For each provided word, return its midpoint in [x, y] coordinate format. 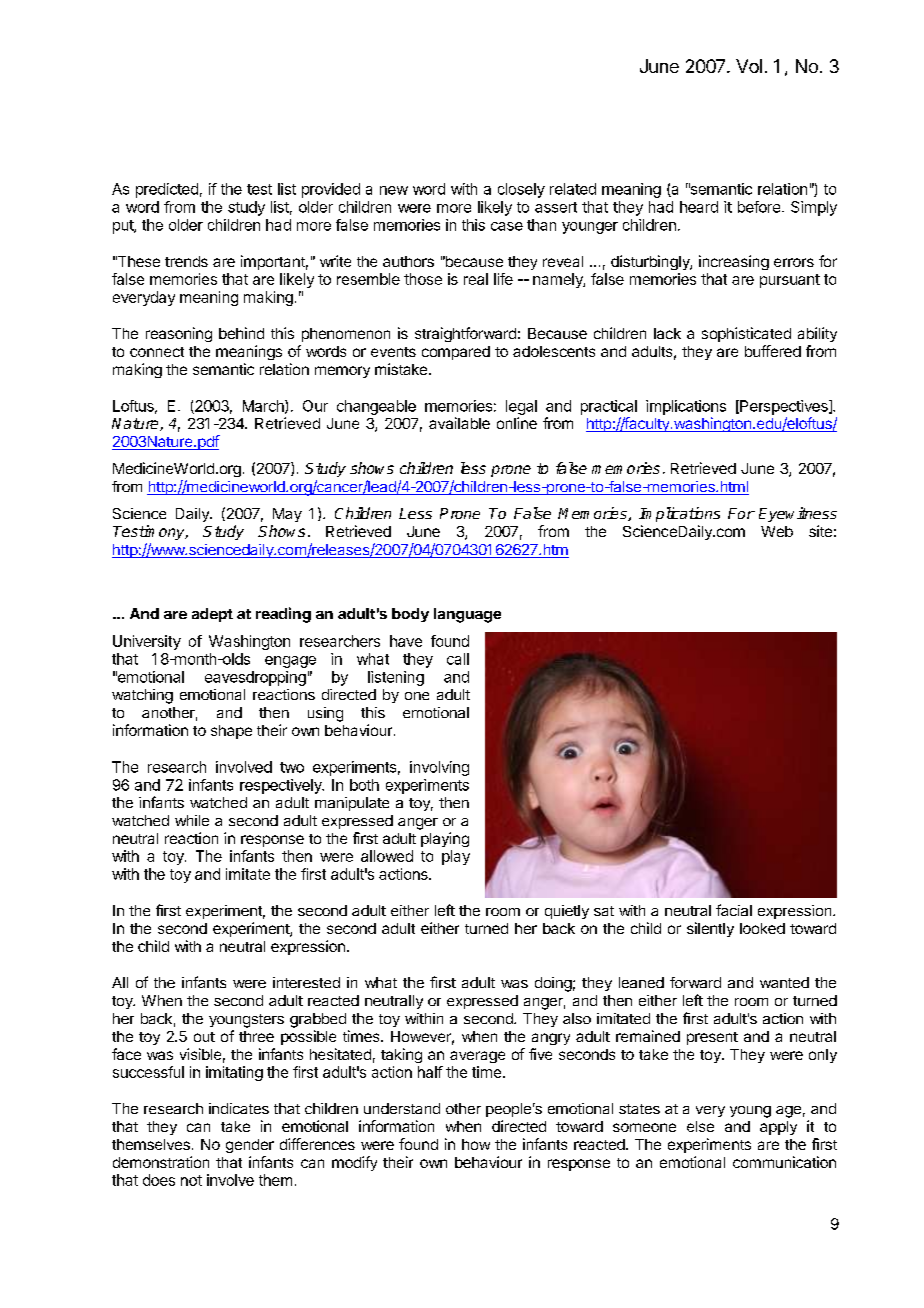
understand [402, 1108]
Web [777, 531]
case [507, 226]
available [459, 423]
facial [734, 910]
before [760, 207]
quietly [567, 912]
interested [306, 982]
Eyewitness [798, 514]
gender [250, 1146]
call [458, 659]
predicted [167, 190]
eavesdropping [255, 678]
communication [784, 1162]
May [287, 515]
